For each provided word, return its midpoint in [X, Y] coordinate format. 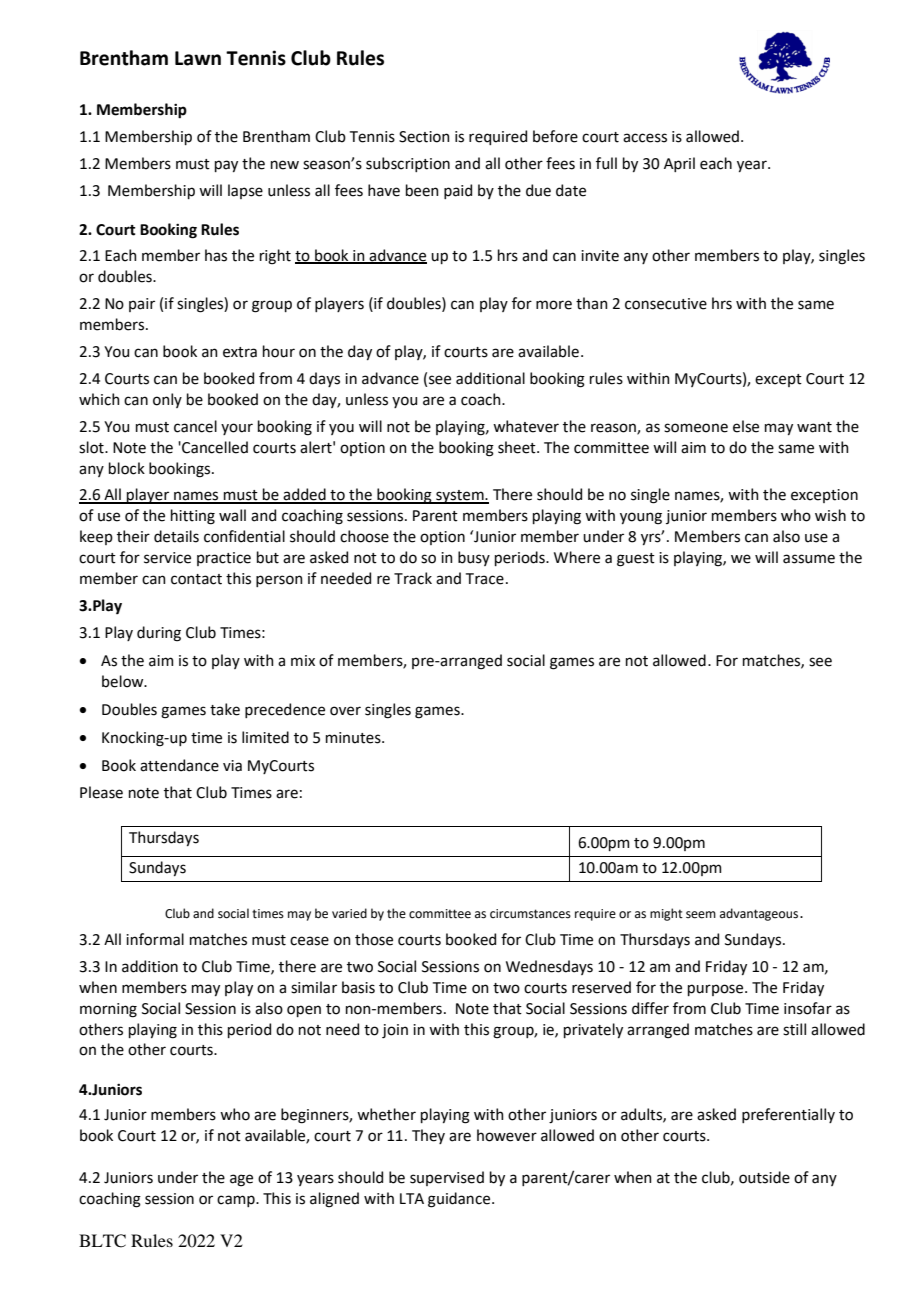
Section [424, 137]
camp [237, 1201]
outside [764, 1177]
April [679, 164]
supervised [447, 1178]
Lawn [198, 58]
